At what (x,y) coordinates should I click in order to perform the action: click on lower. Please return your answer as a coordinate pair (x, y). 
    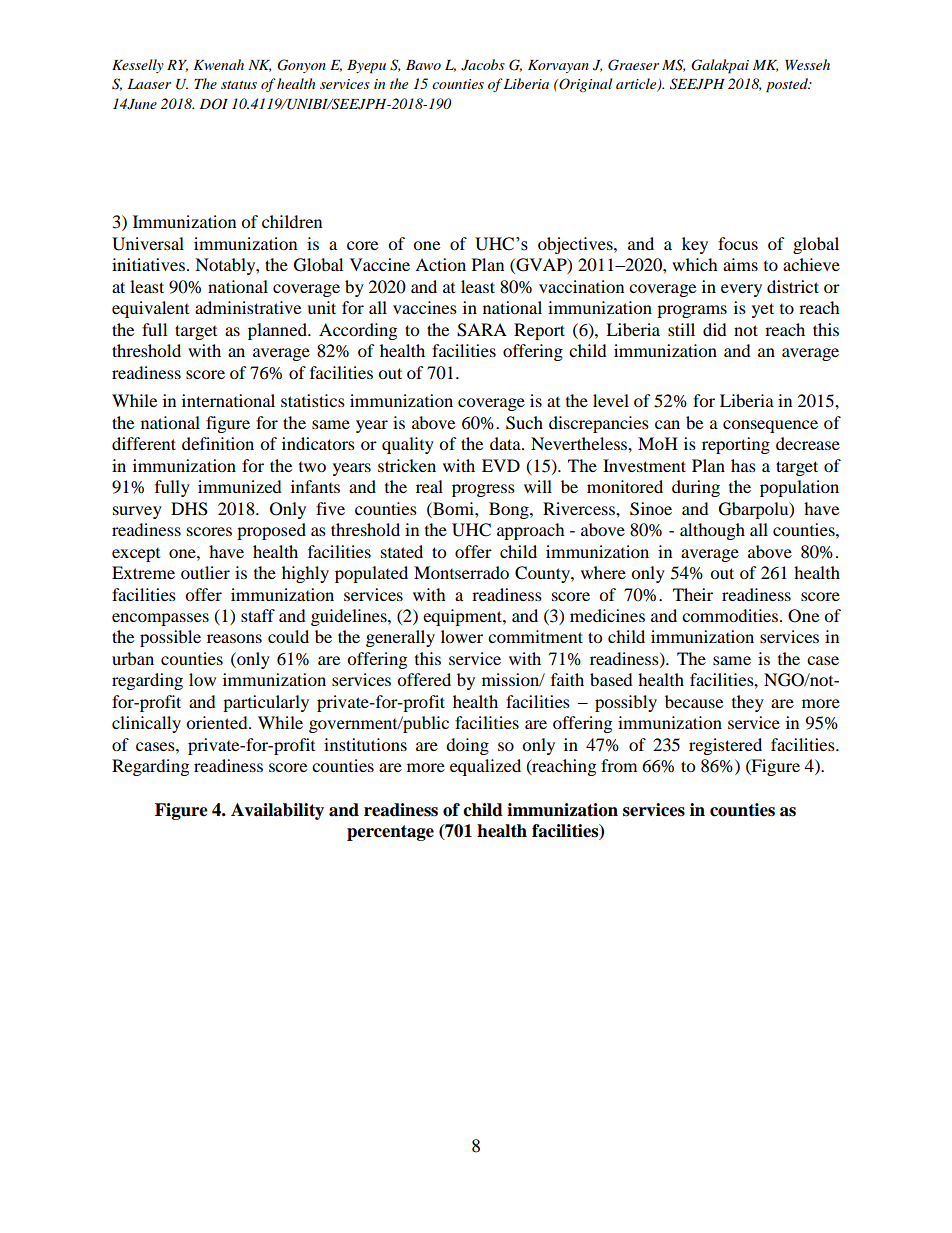
    Looking at the image, I should click on (462, 636).
